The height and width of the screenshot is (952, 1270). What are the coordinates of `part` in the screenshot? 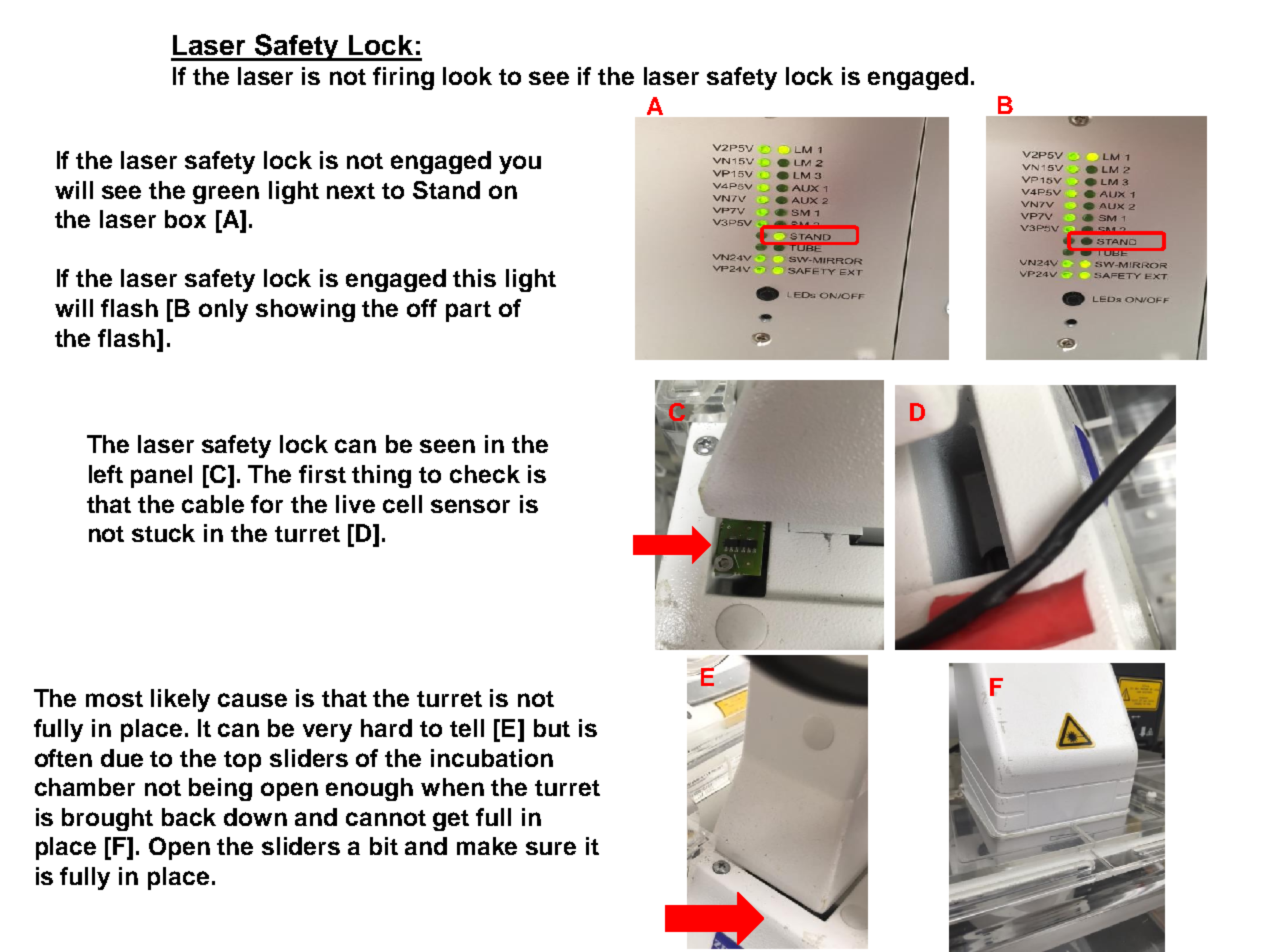 It's located at (468, 311).
